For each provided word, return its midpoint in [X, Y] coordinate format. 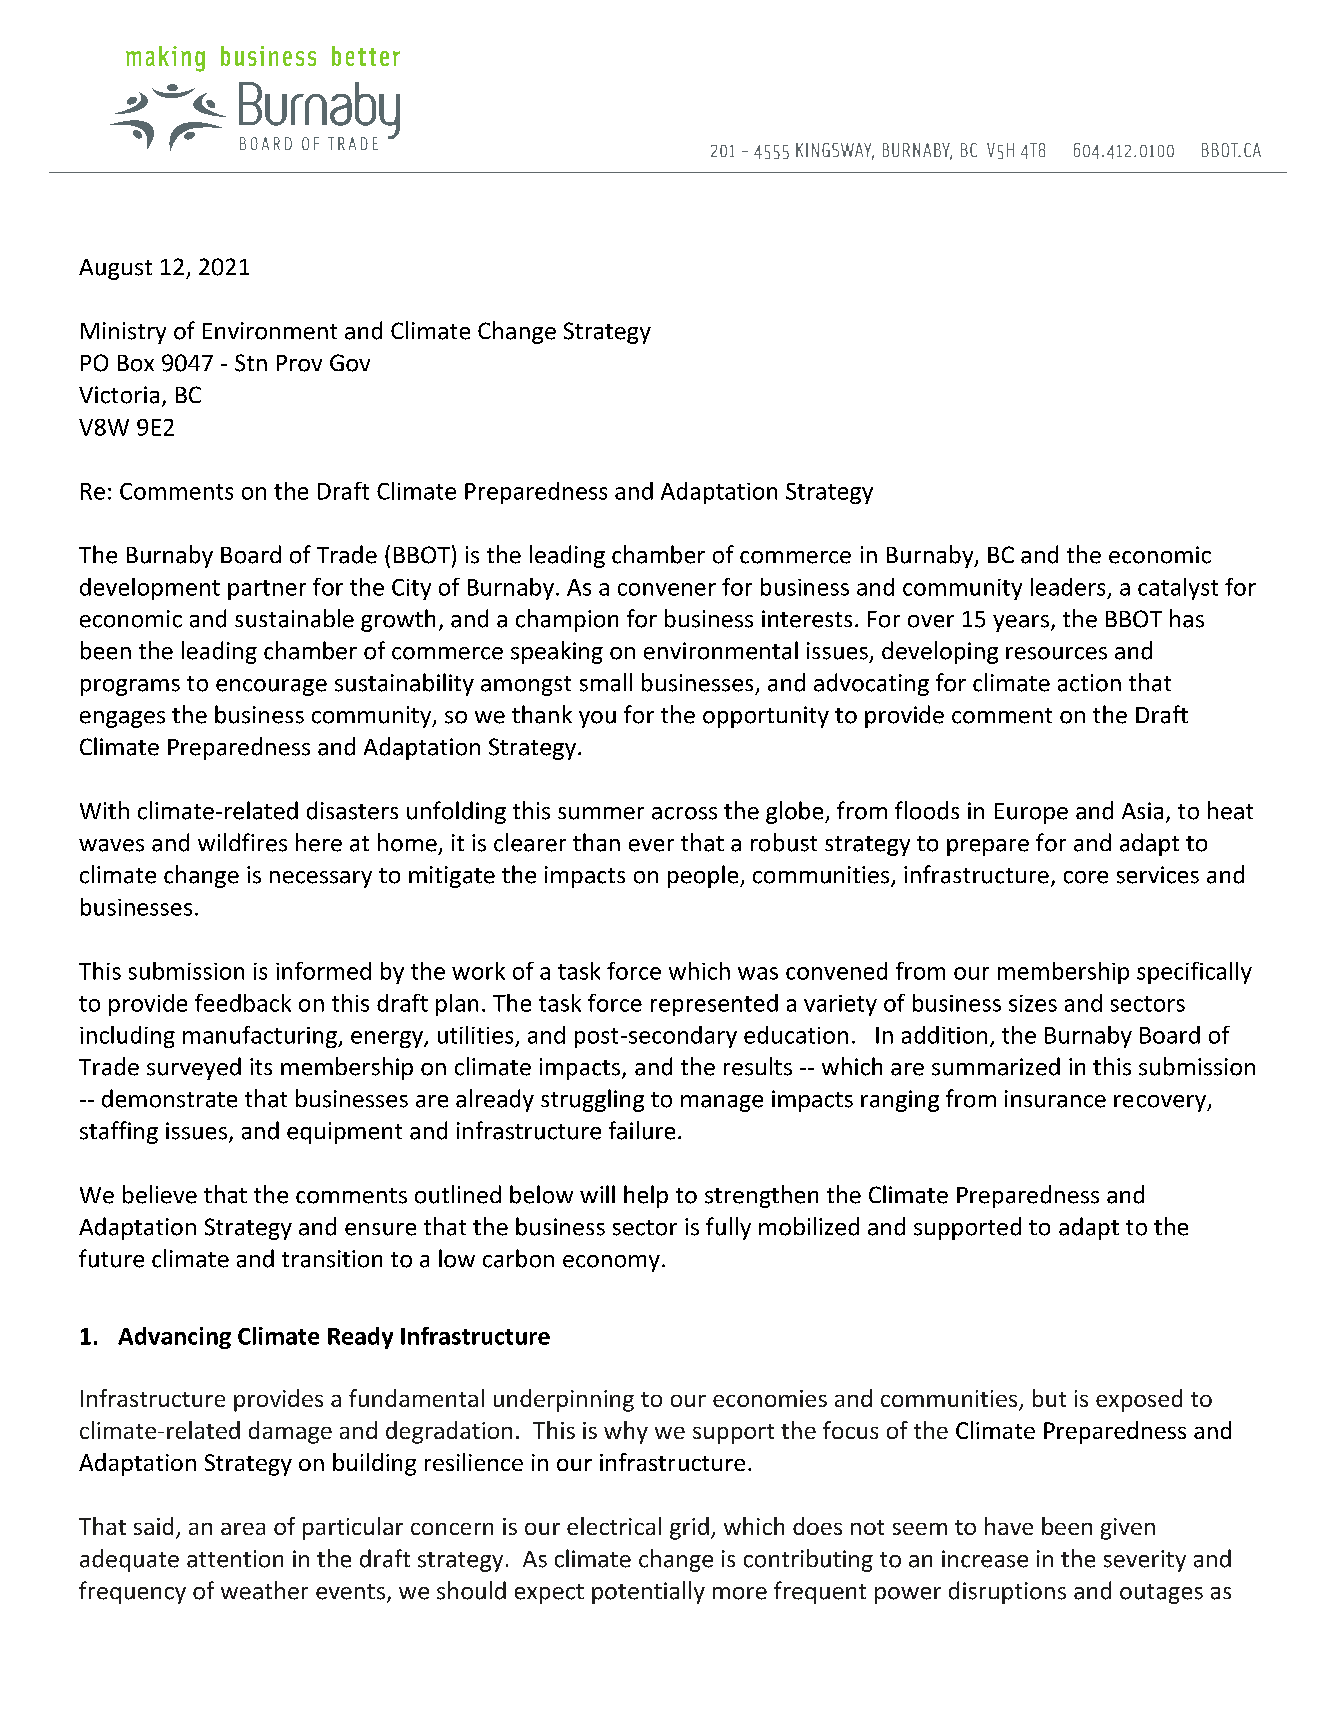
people [704, 876]
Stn [251, 363]
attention [235, 1559]
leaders [1068, 587]
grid [689, 1528]
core [1086, 877]
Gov [350, 363]
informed [323, 971]
